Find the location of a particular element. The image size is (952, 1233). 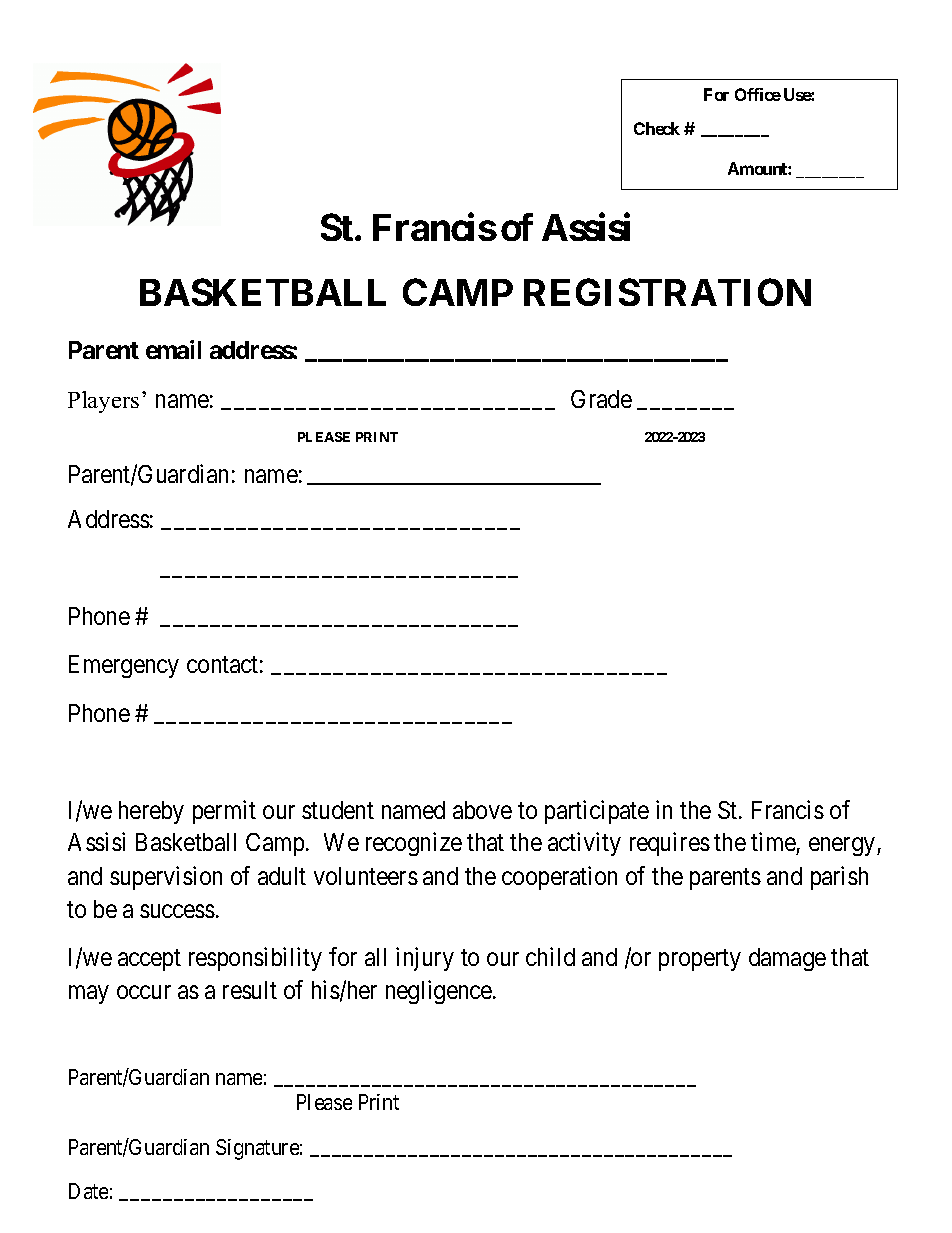

email is located at coordinates (173, 349).
